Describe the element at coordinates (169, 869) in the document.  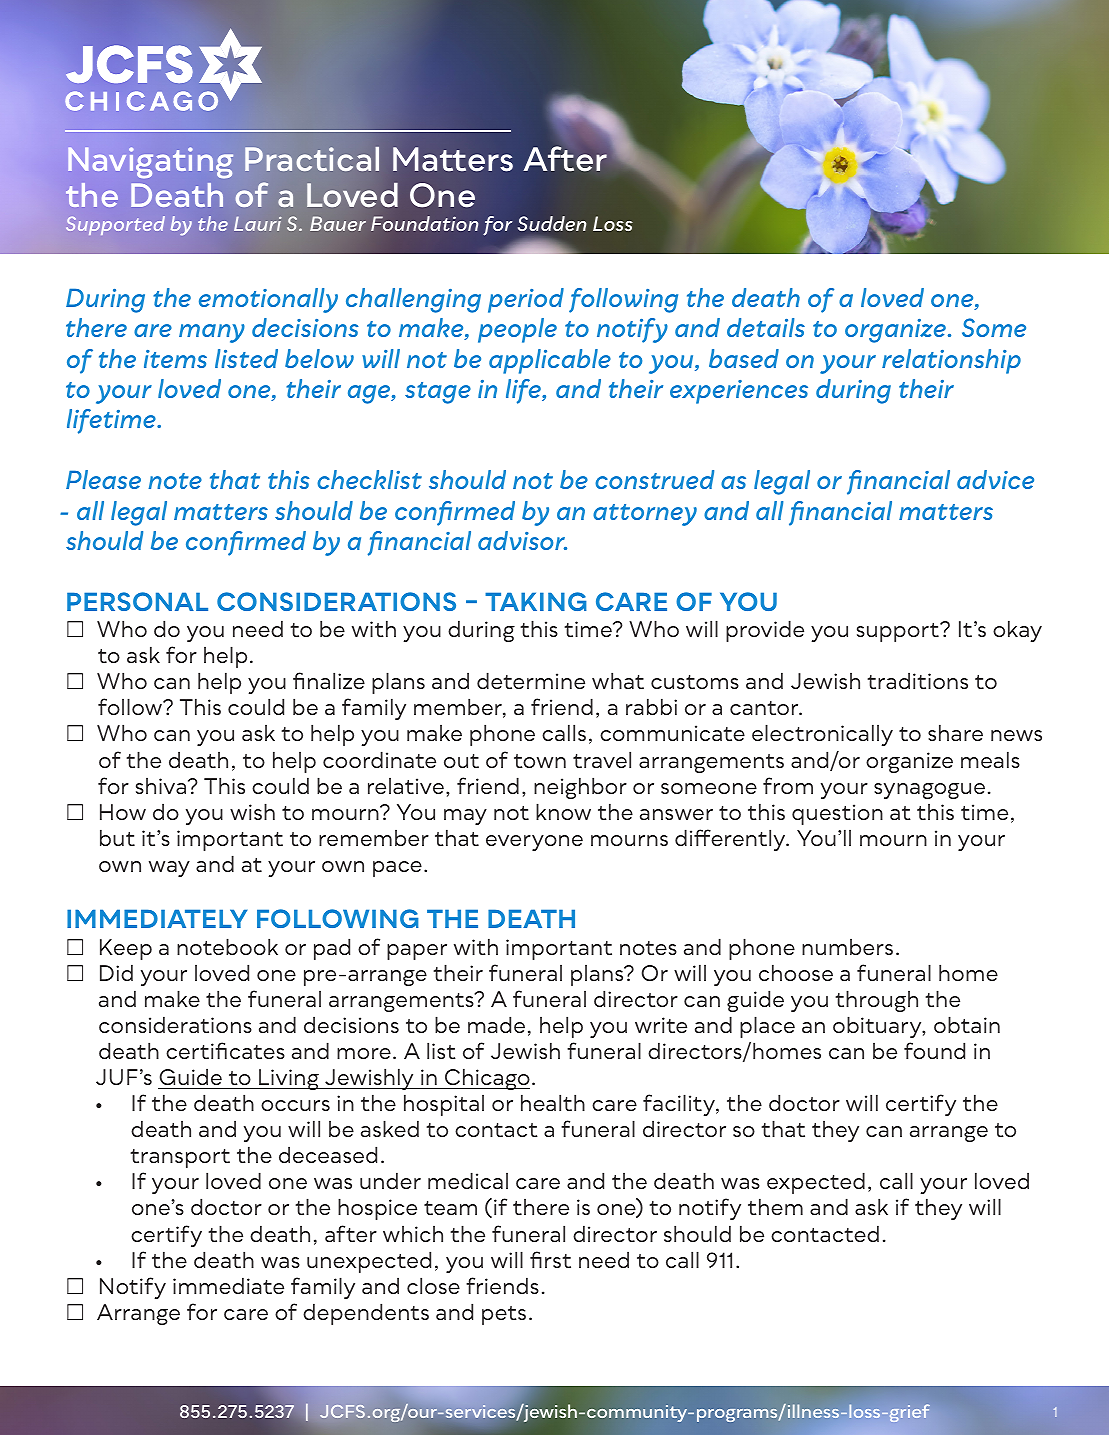
I see `way` at that location.
